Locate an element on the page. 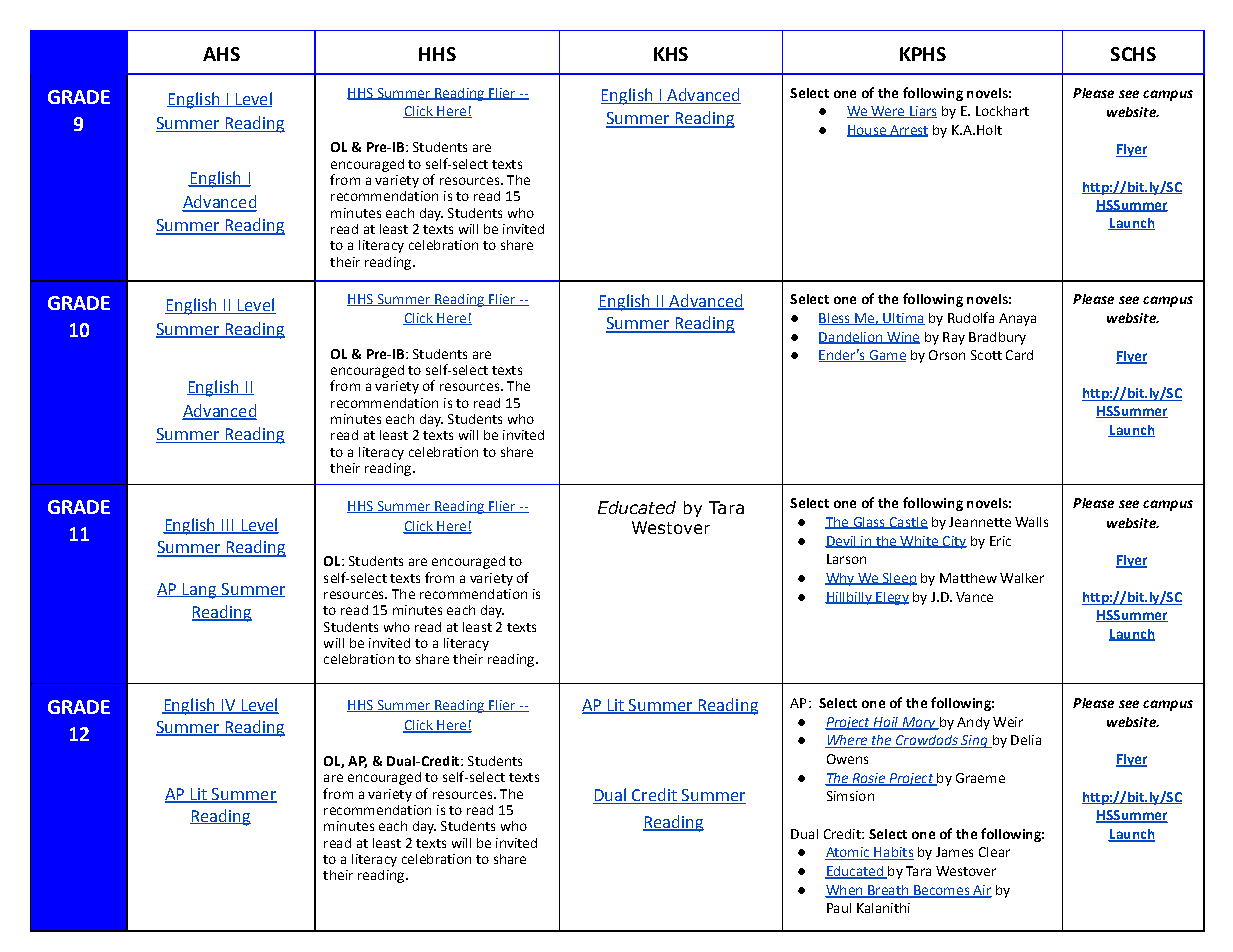 The width and height of the page is (1233, 952). Paul is located at coordinates (839, 908).
